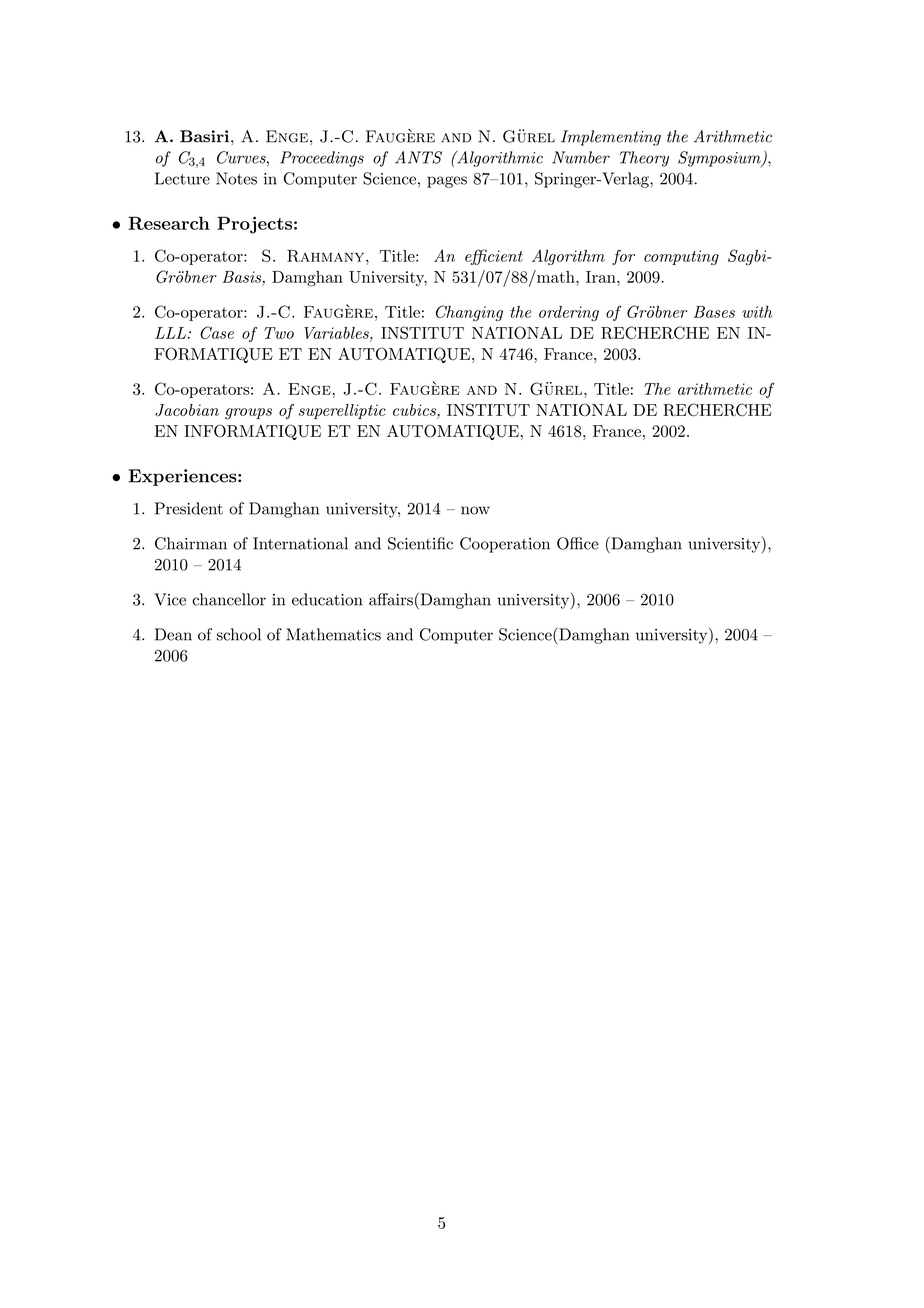 The height and width of the screenshot is (1308, 924). Describe the element at coordinates (418, 157) in the screenshot. I see `ANTS` at that location.
